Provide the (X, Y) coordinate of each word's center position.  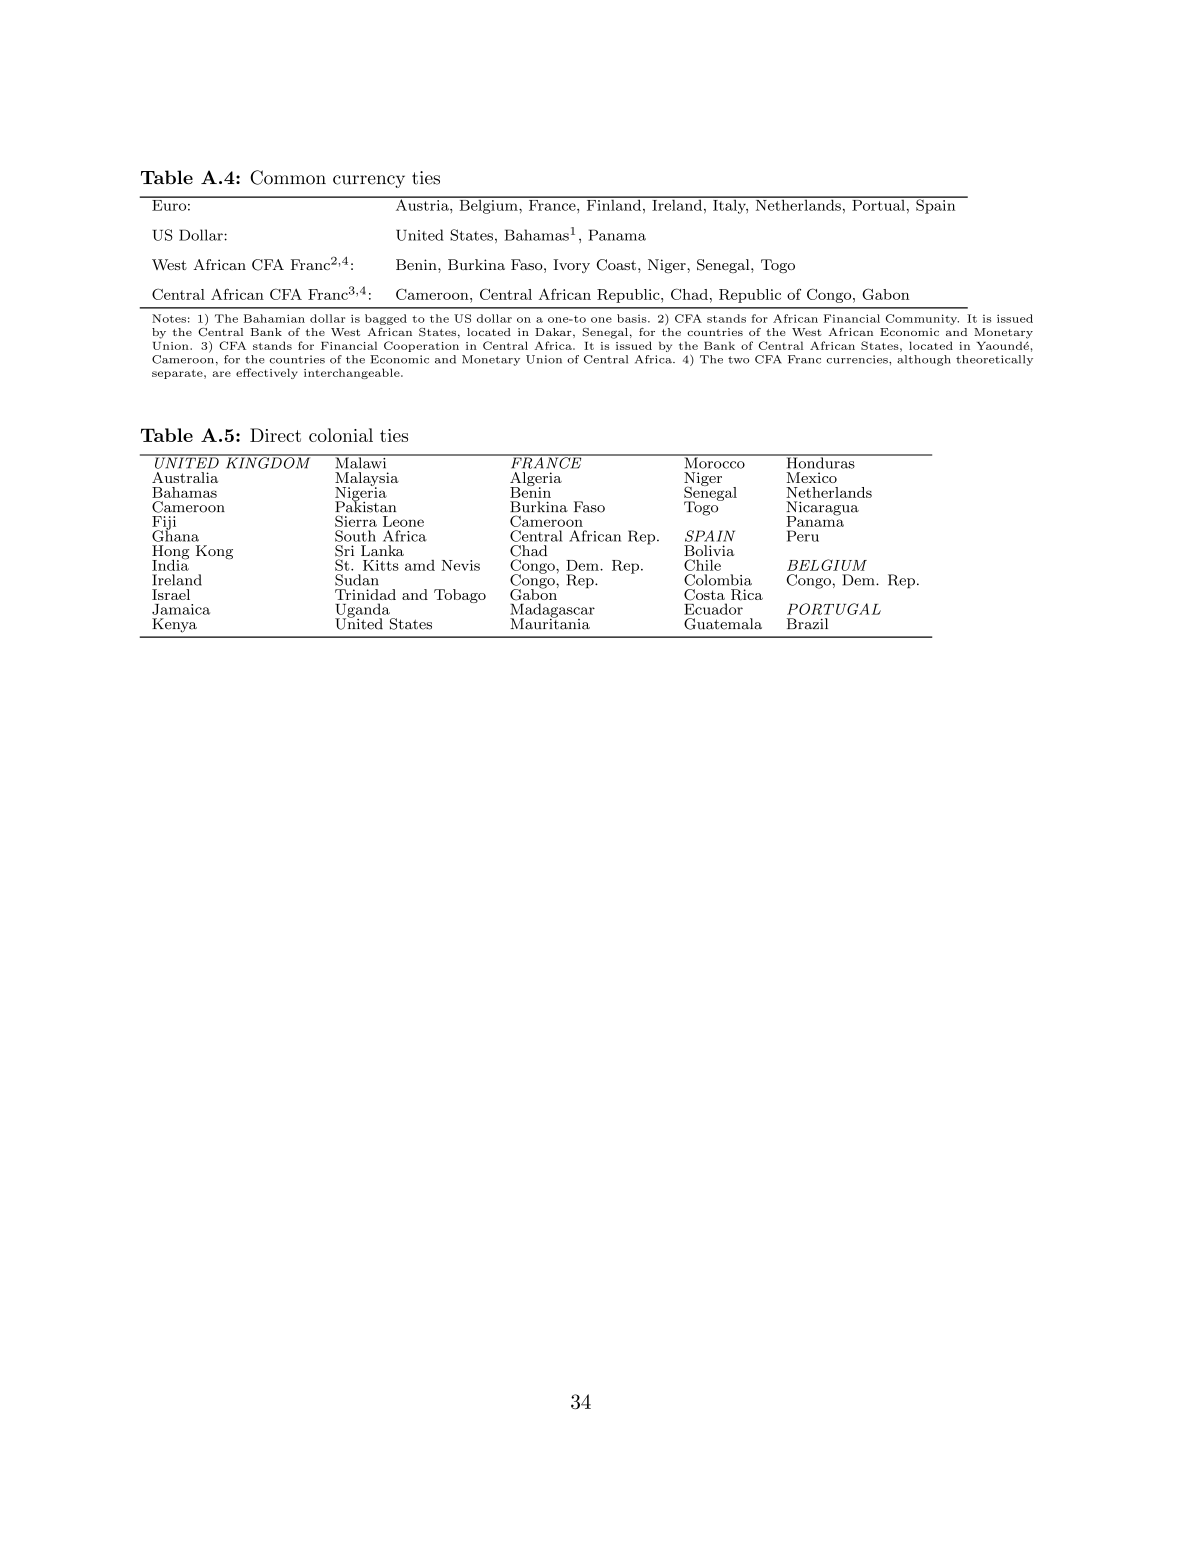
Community (922, 319)
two (738, 360)
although (924, 360)
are (221, 374)
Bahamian (274, 318)
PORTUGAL (834, 609)
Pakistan (365, 506)
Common (288, 177)
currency (369, 181)
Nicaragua (822, 509)
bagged (386, 319)
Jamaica (181, 609)
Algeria (536, 480)
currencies (858, 359)
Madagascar (552, 611)
